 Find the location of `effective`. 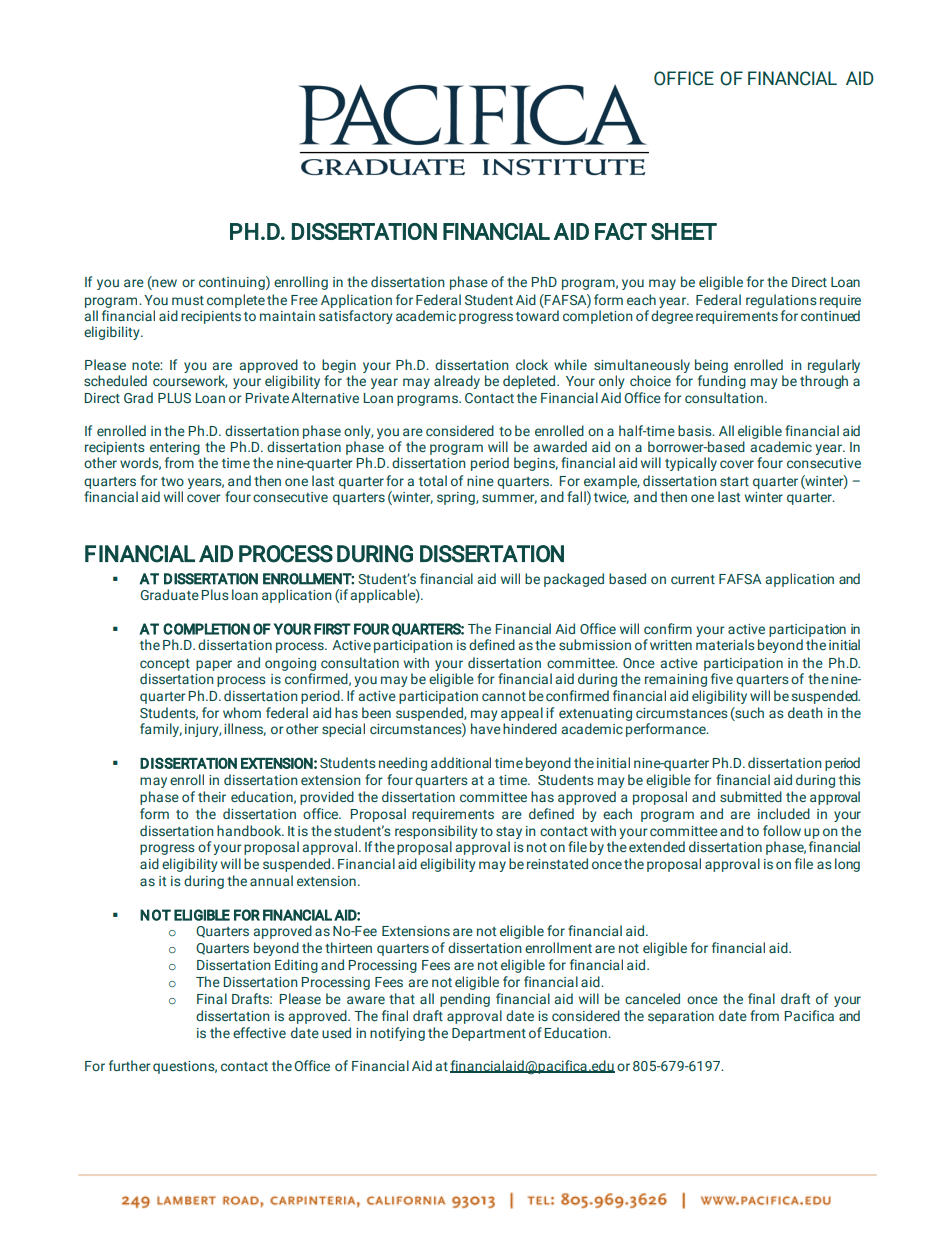

effective is located at coordinates (259, 1032).
